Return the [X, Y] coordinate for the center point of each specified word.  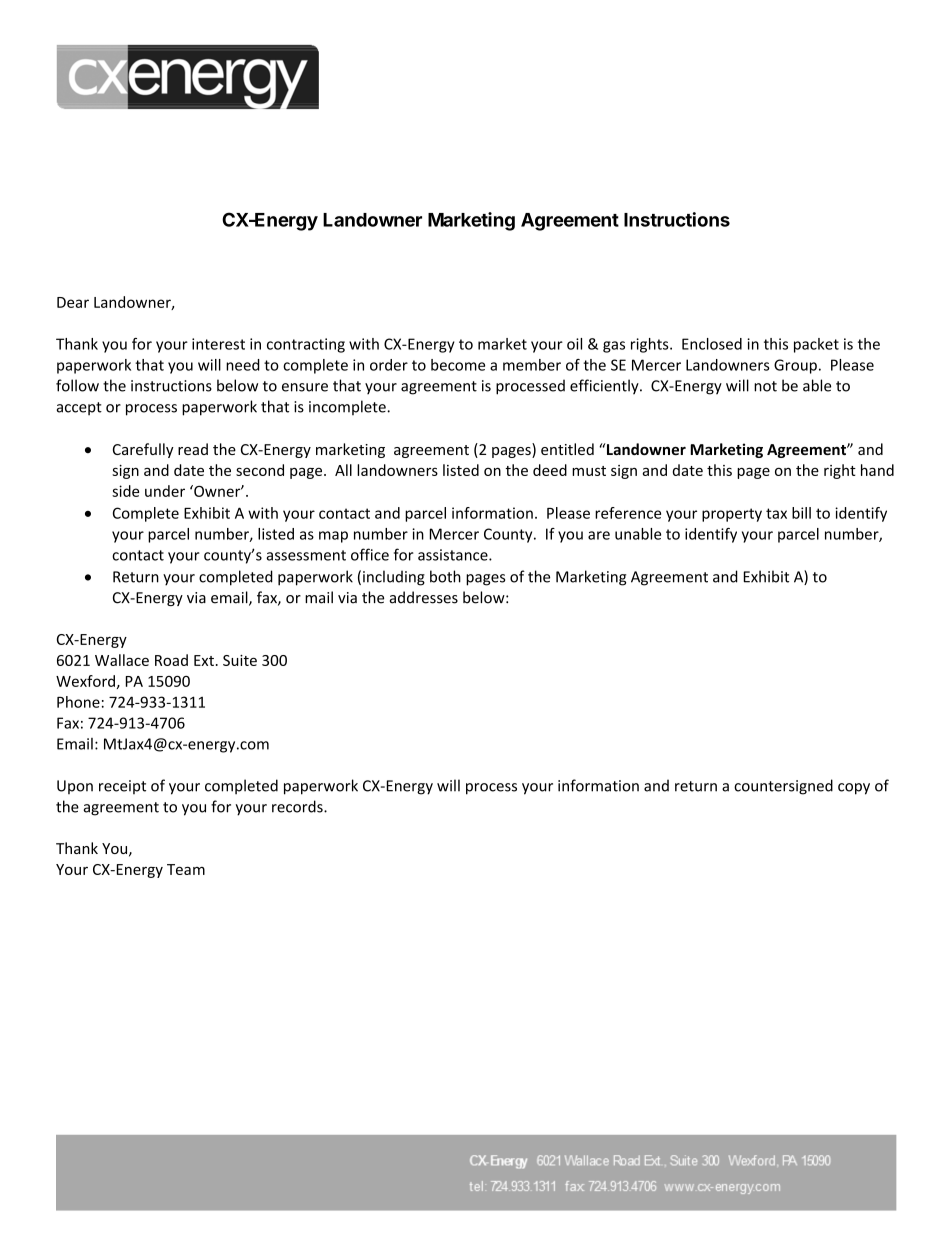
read [193, 449]
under [165, 491]
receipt [122, 787]
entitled [567, 449]
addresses [424, 597]
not [765, 386]
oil [574, 344]
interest [218, 344]
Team [186, 869]
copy [854, 789]
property [732, 515]
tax [776, 513]
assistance [454, 555]
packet [816, 345]
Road [171, 660]
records [298, 806]
